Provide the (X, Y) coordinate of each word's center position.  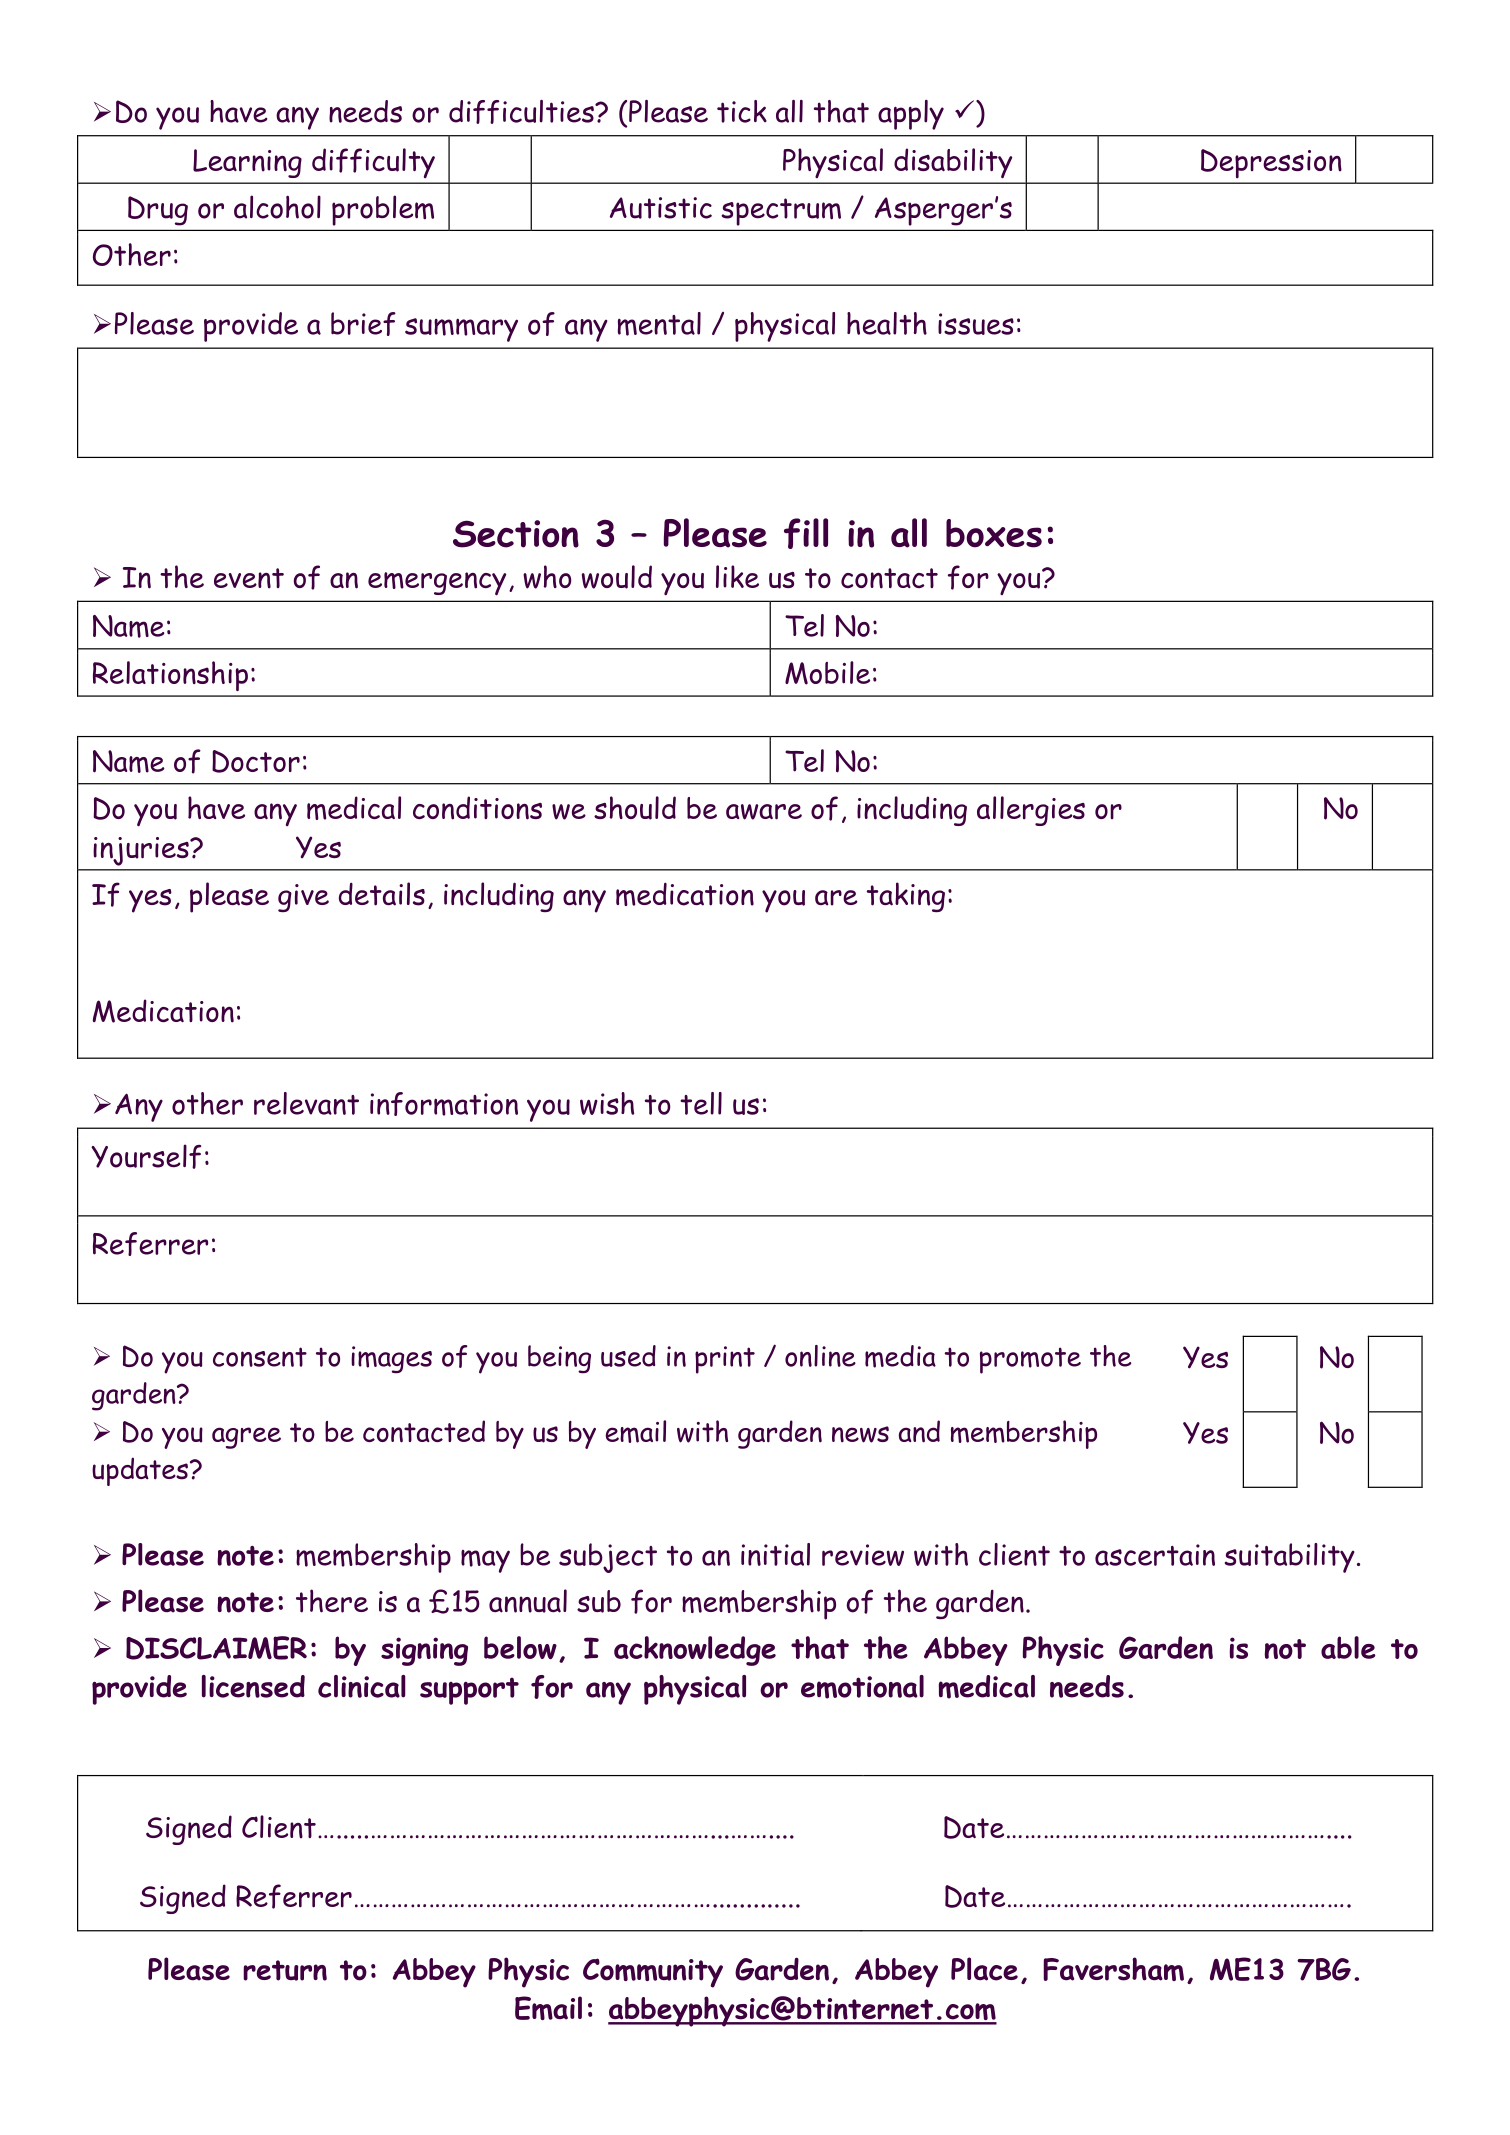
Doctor (256, 761)
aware (764, 812)
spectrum (781, 212)
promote (1030, 1360)
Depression (1271, 164)
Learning (247, 163)
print (725, 1360)
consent (260, 1357)
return (285, 1970)
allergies (1031, 811)
